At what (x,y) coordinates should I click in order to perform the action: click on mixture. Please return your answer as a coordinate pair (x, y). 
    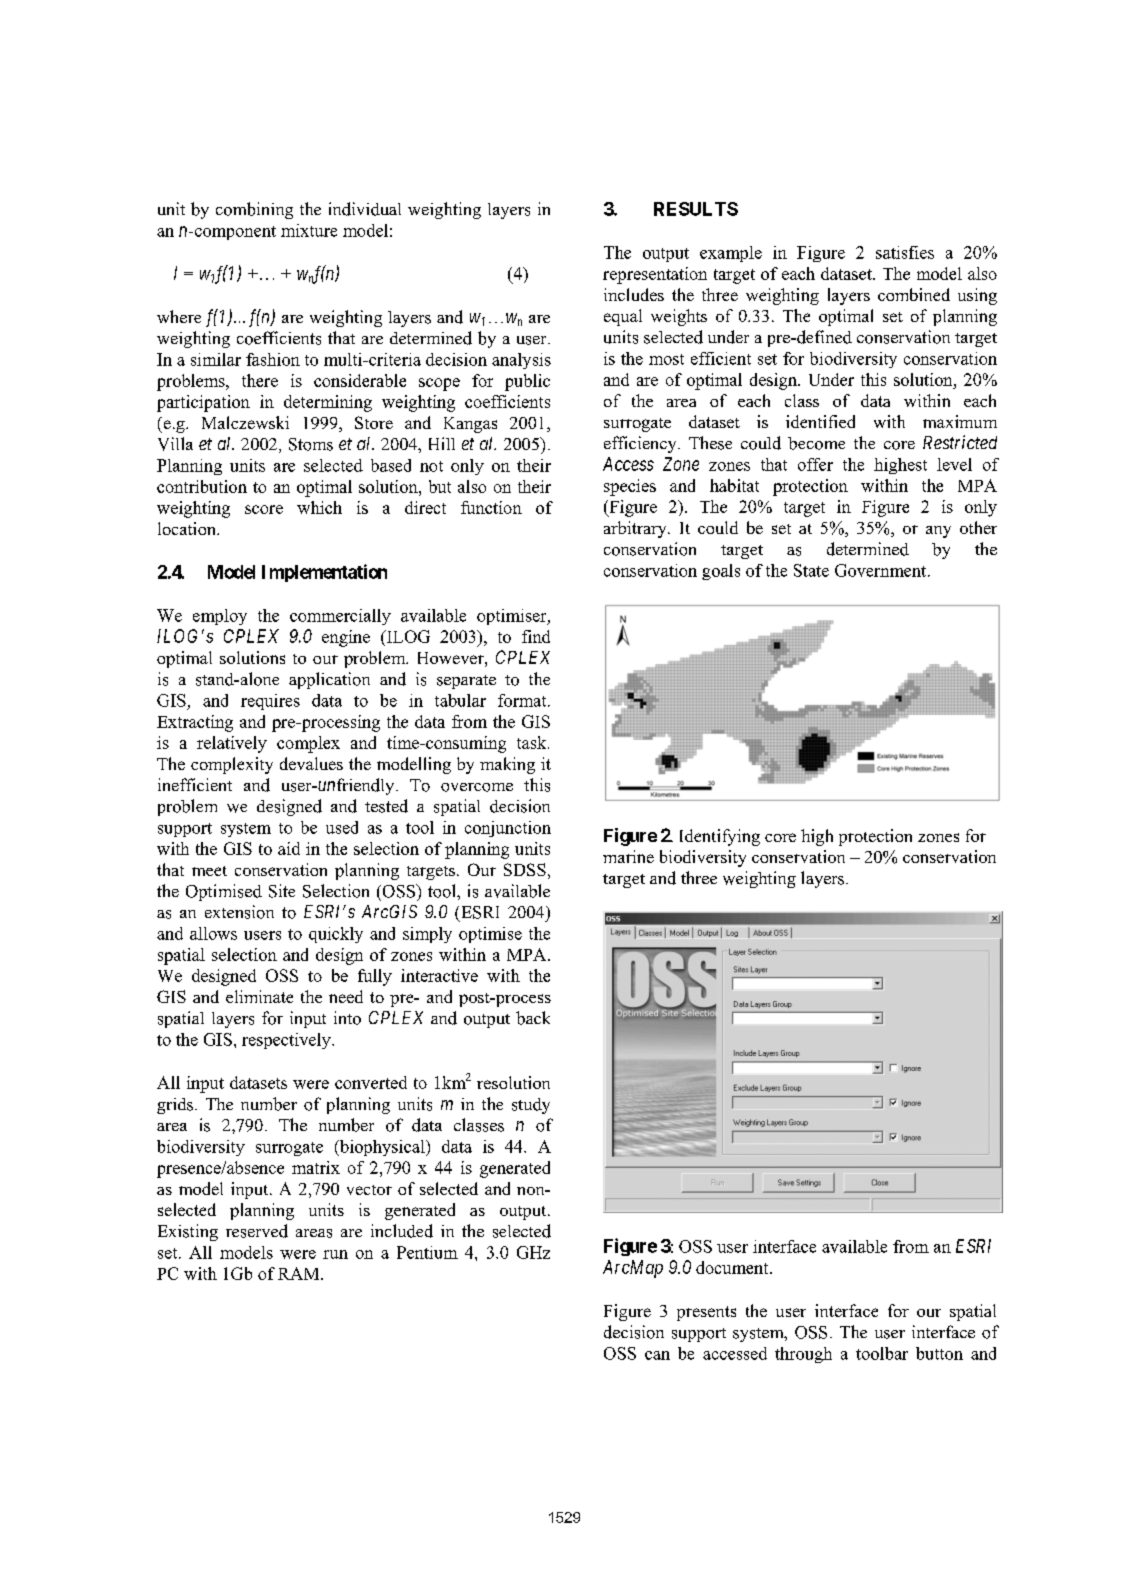
    Looking at the image, I should click on (309, 230).
